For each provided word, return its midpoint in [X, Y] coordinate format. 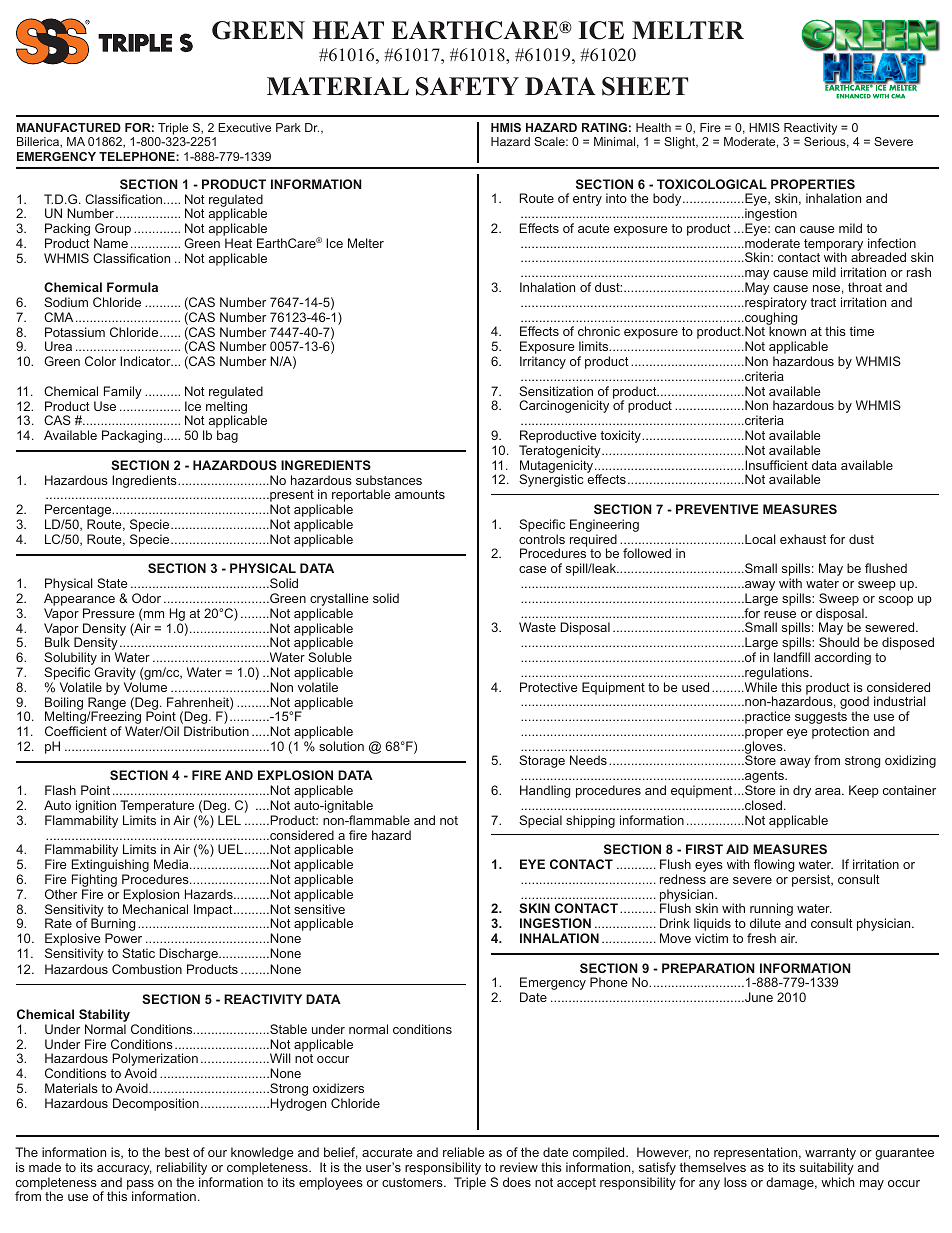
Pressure [109, 613]
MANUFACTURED [69, 127]
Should [839, 642]
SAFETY [467, 86]
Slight [681, 143]
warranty [830, 1155]
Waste [537, 627]
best [177, 1152]
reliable [464, 1152]
